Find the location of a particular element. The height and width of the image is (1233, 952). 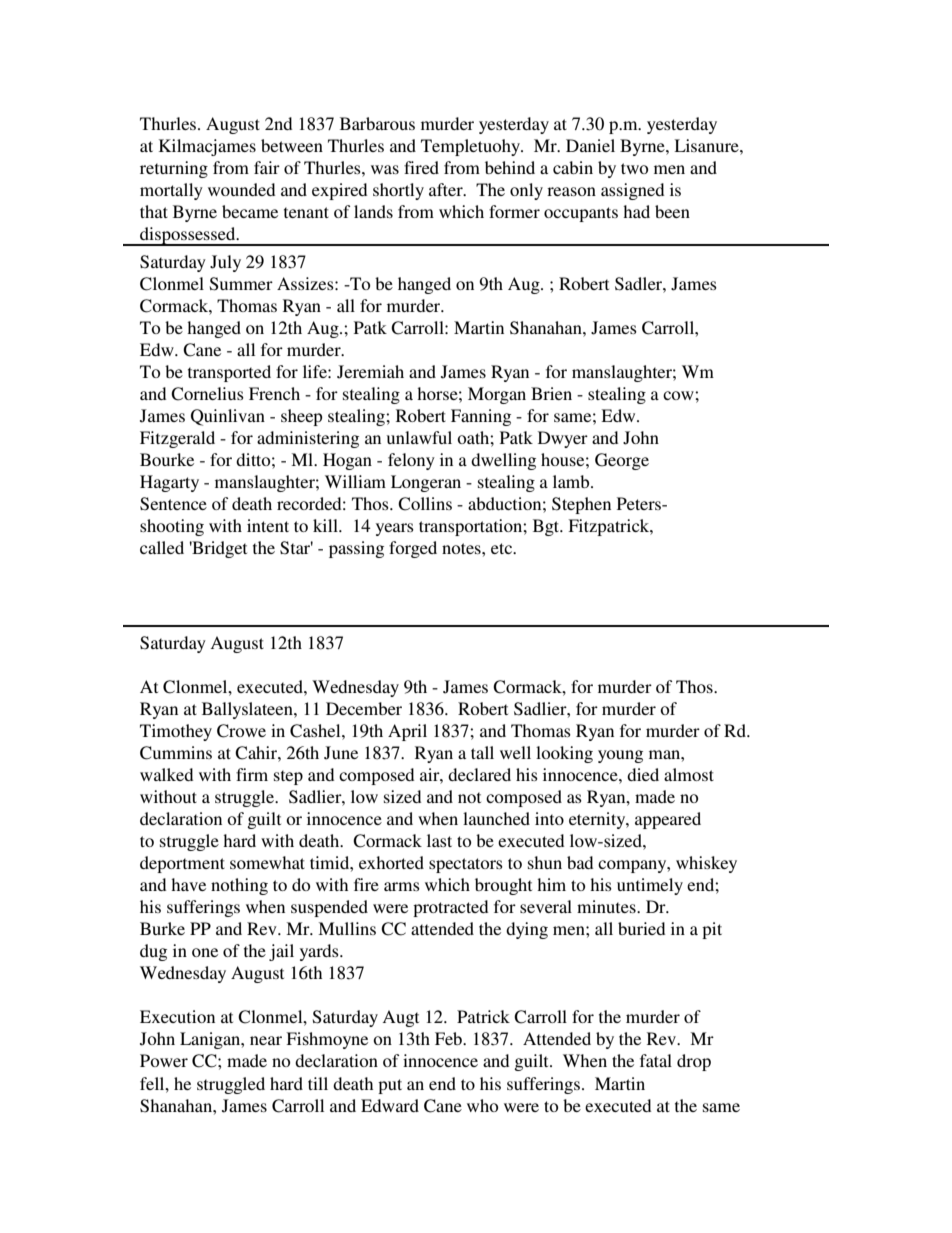

felony is located at coordinates (411, 461).
